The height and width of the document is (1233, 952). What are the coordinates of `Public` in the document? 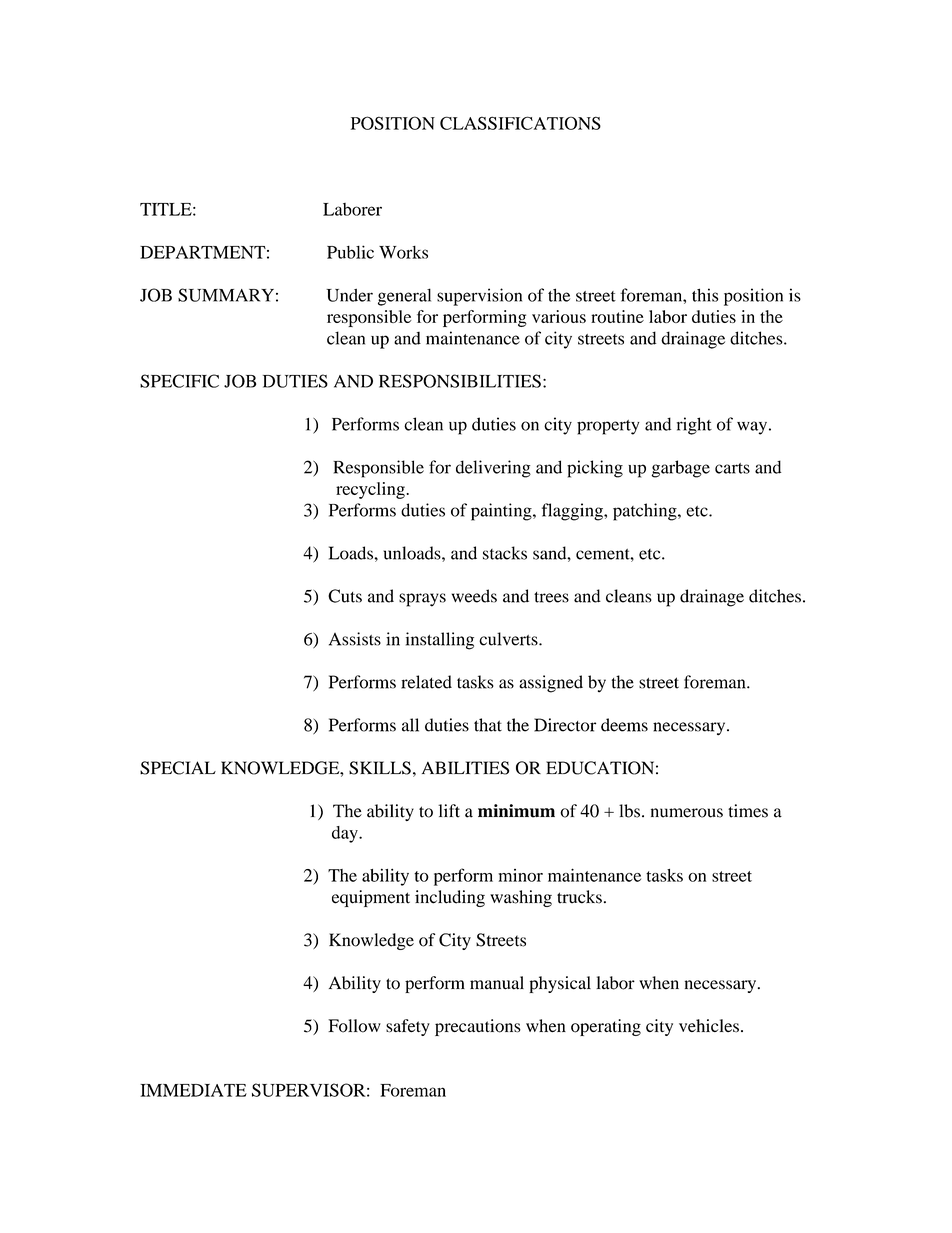 It's located at (350, 252).
